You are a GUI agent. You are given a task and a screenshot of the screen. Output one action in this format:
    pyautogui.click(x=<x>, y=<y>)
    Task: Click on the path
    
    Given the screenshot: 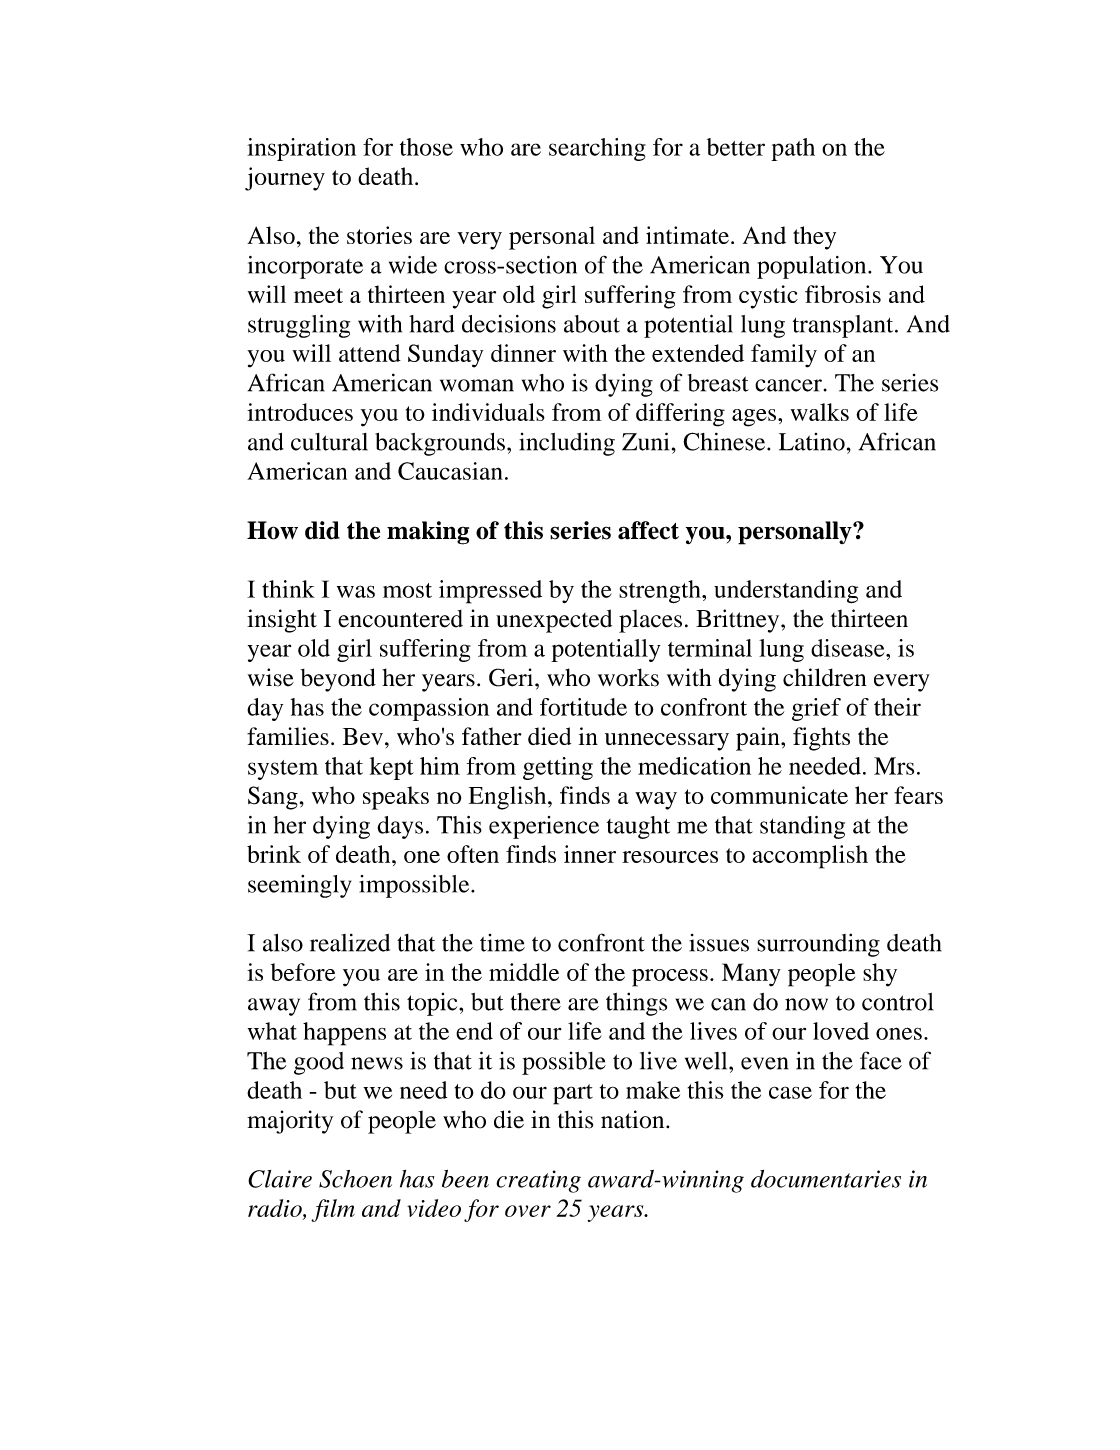 What is the action you would take?
    pyautogui.click(x=793, y=149)
